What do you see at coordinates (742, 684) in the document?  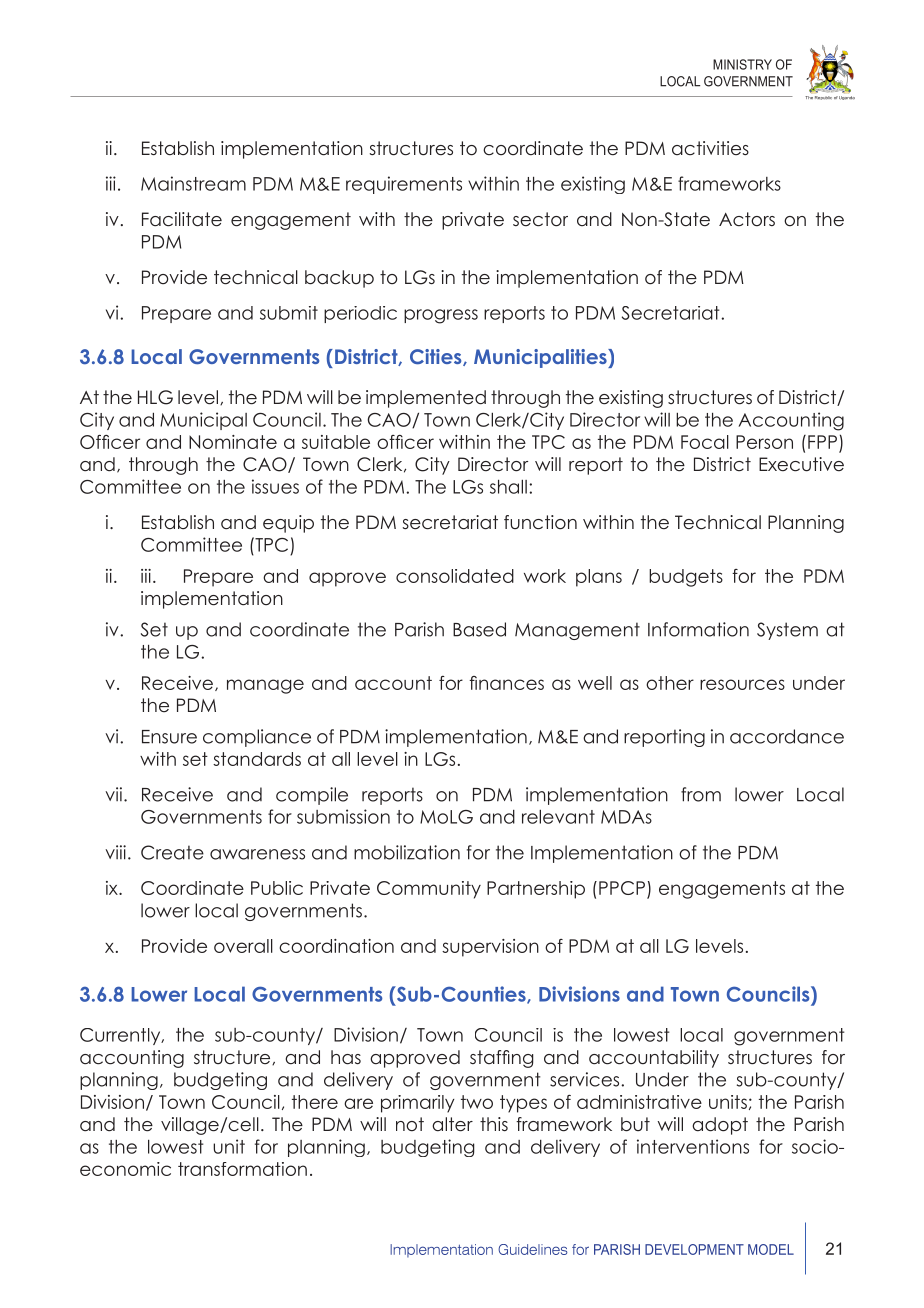 I see `resources` at bounding box center [742, 684].
